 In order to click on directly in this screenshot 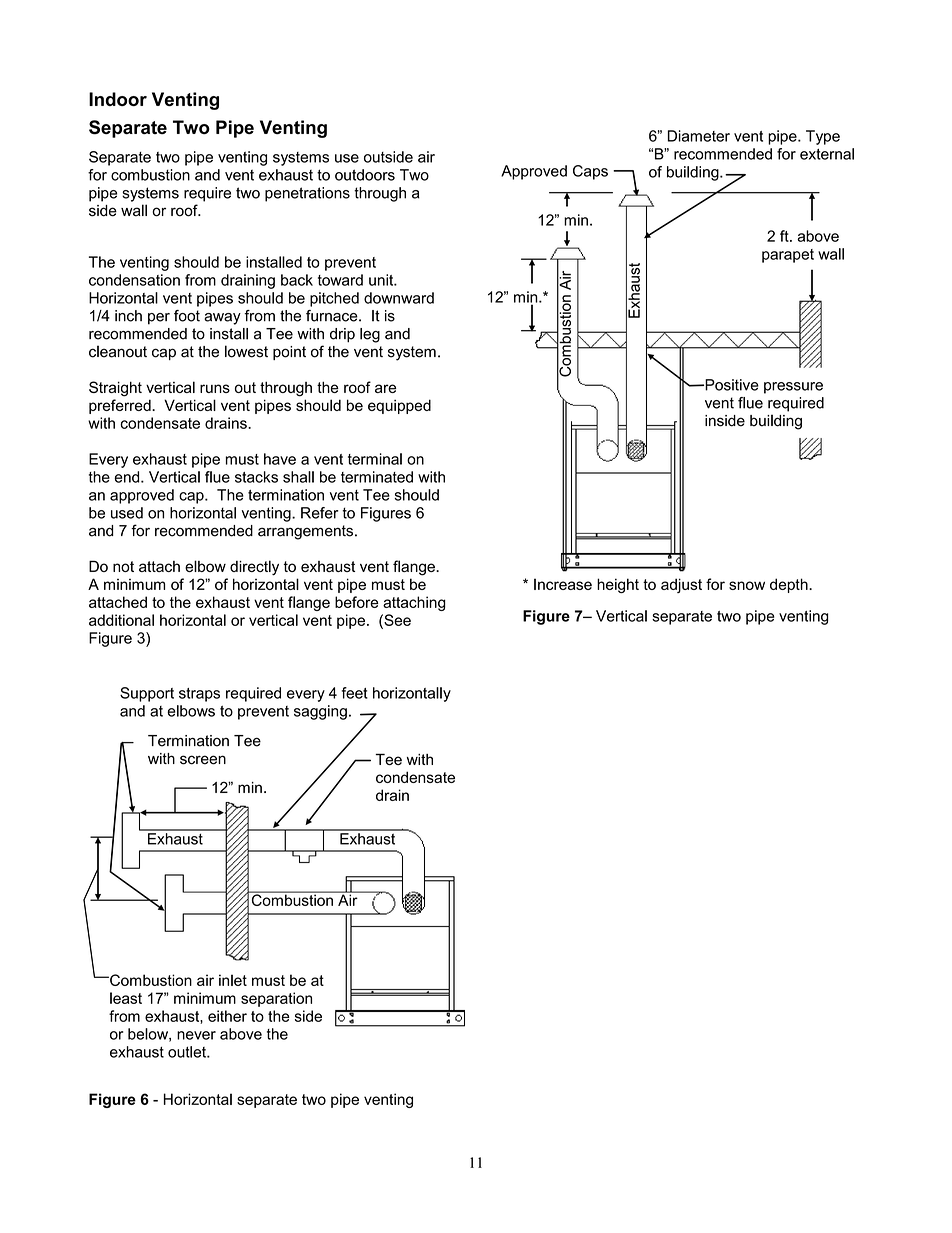, I will do `click(254, 568)`.
